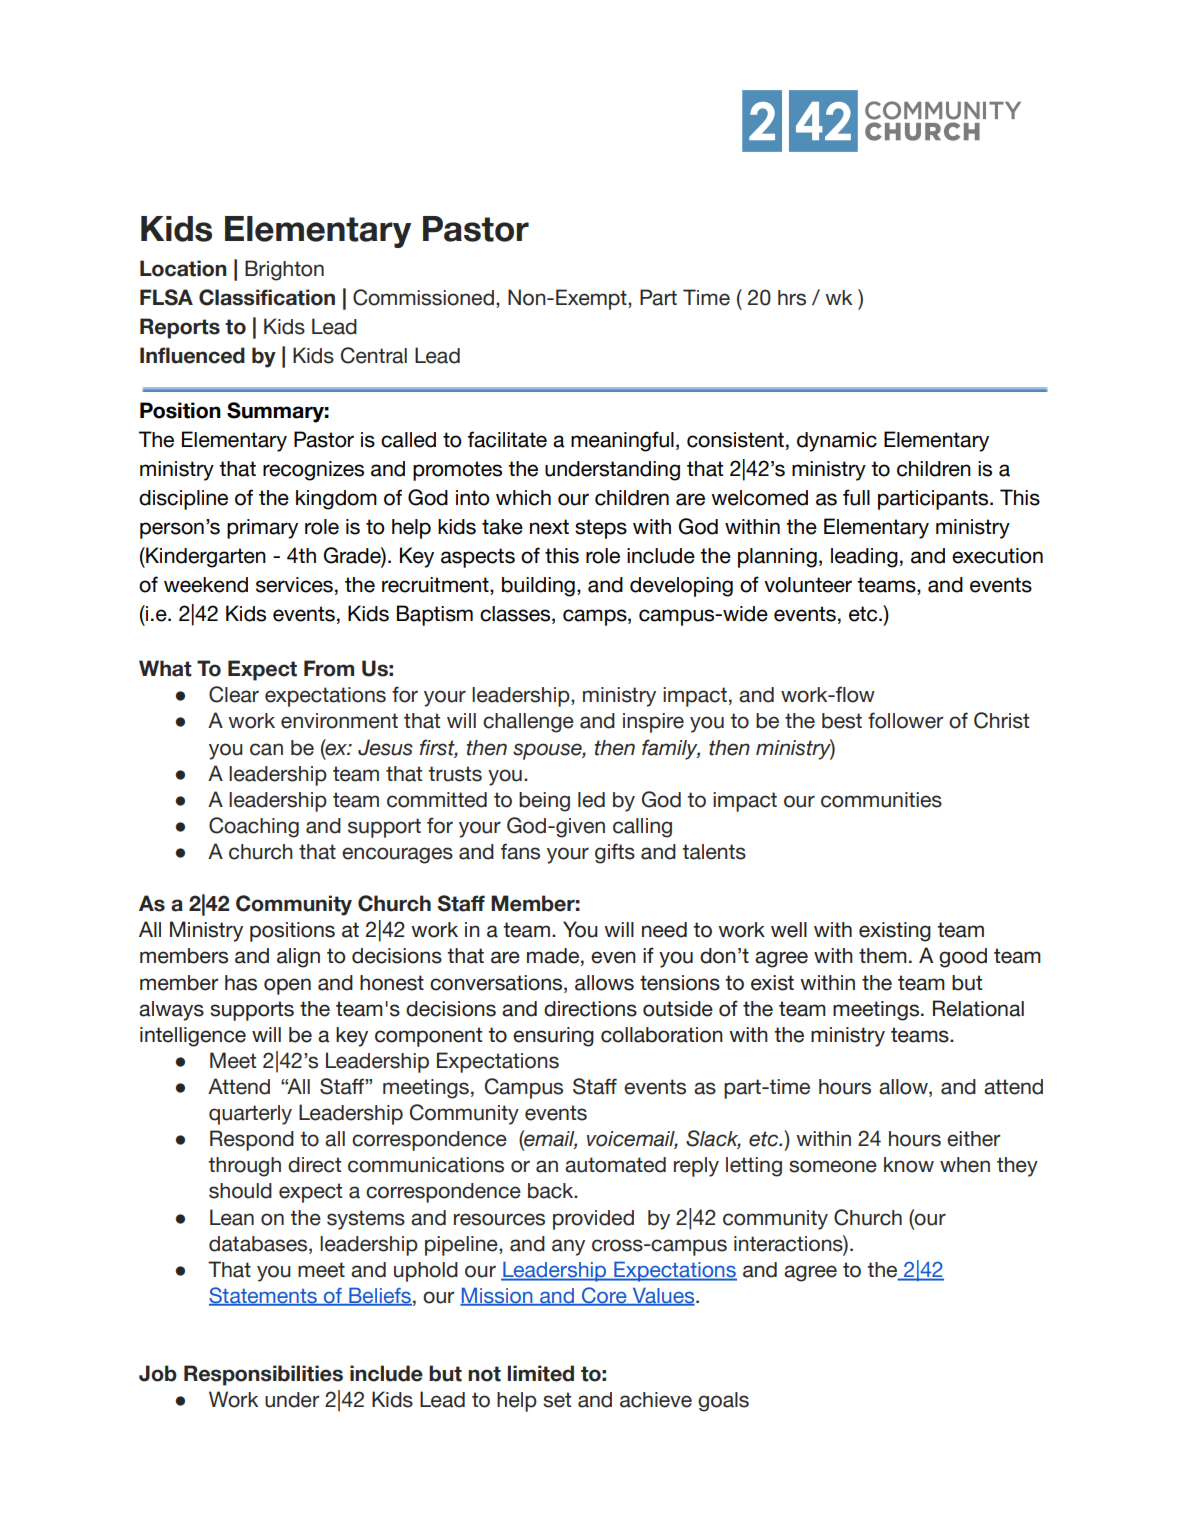 Image resolution: width=1184 pixels, height=1532 pixels. What do you see at coordinates (294, 585) in the image?
I see `services` at bounding box center [294, 585].
